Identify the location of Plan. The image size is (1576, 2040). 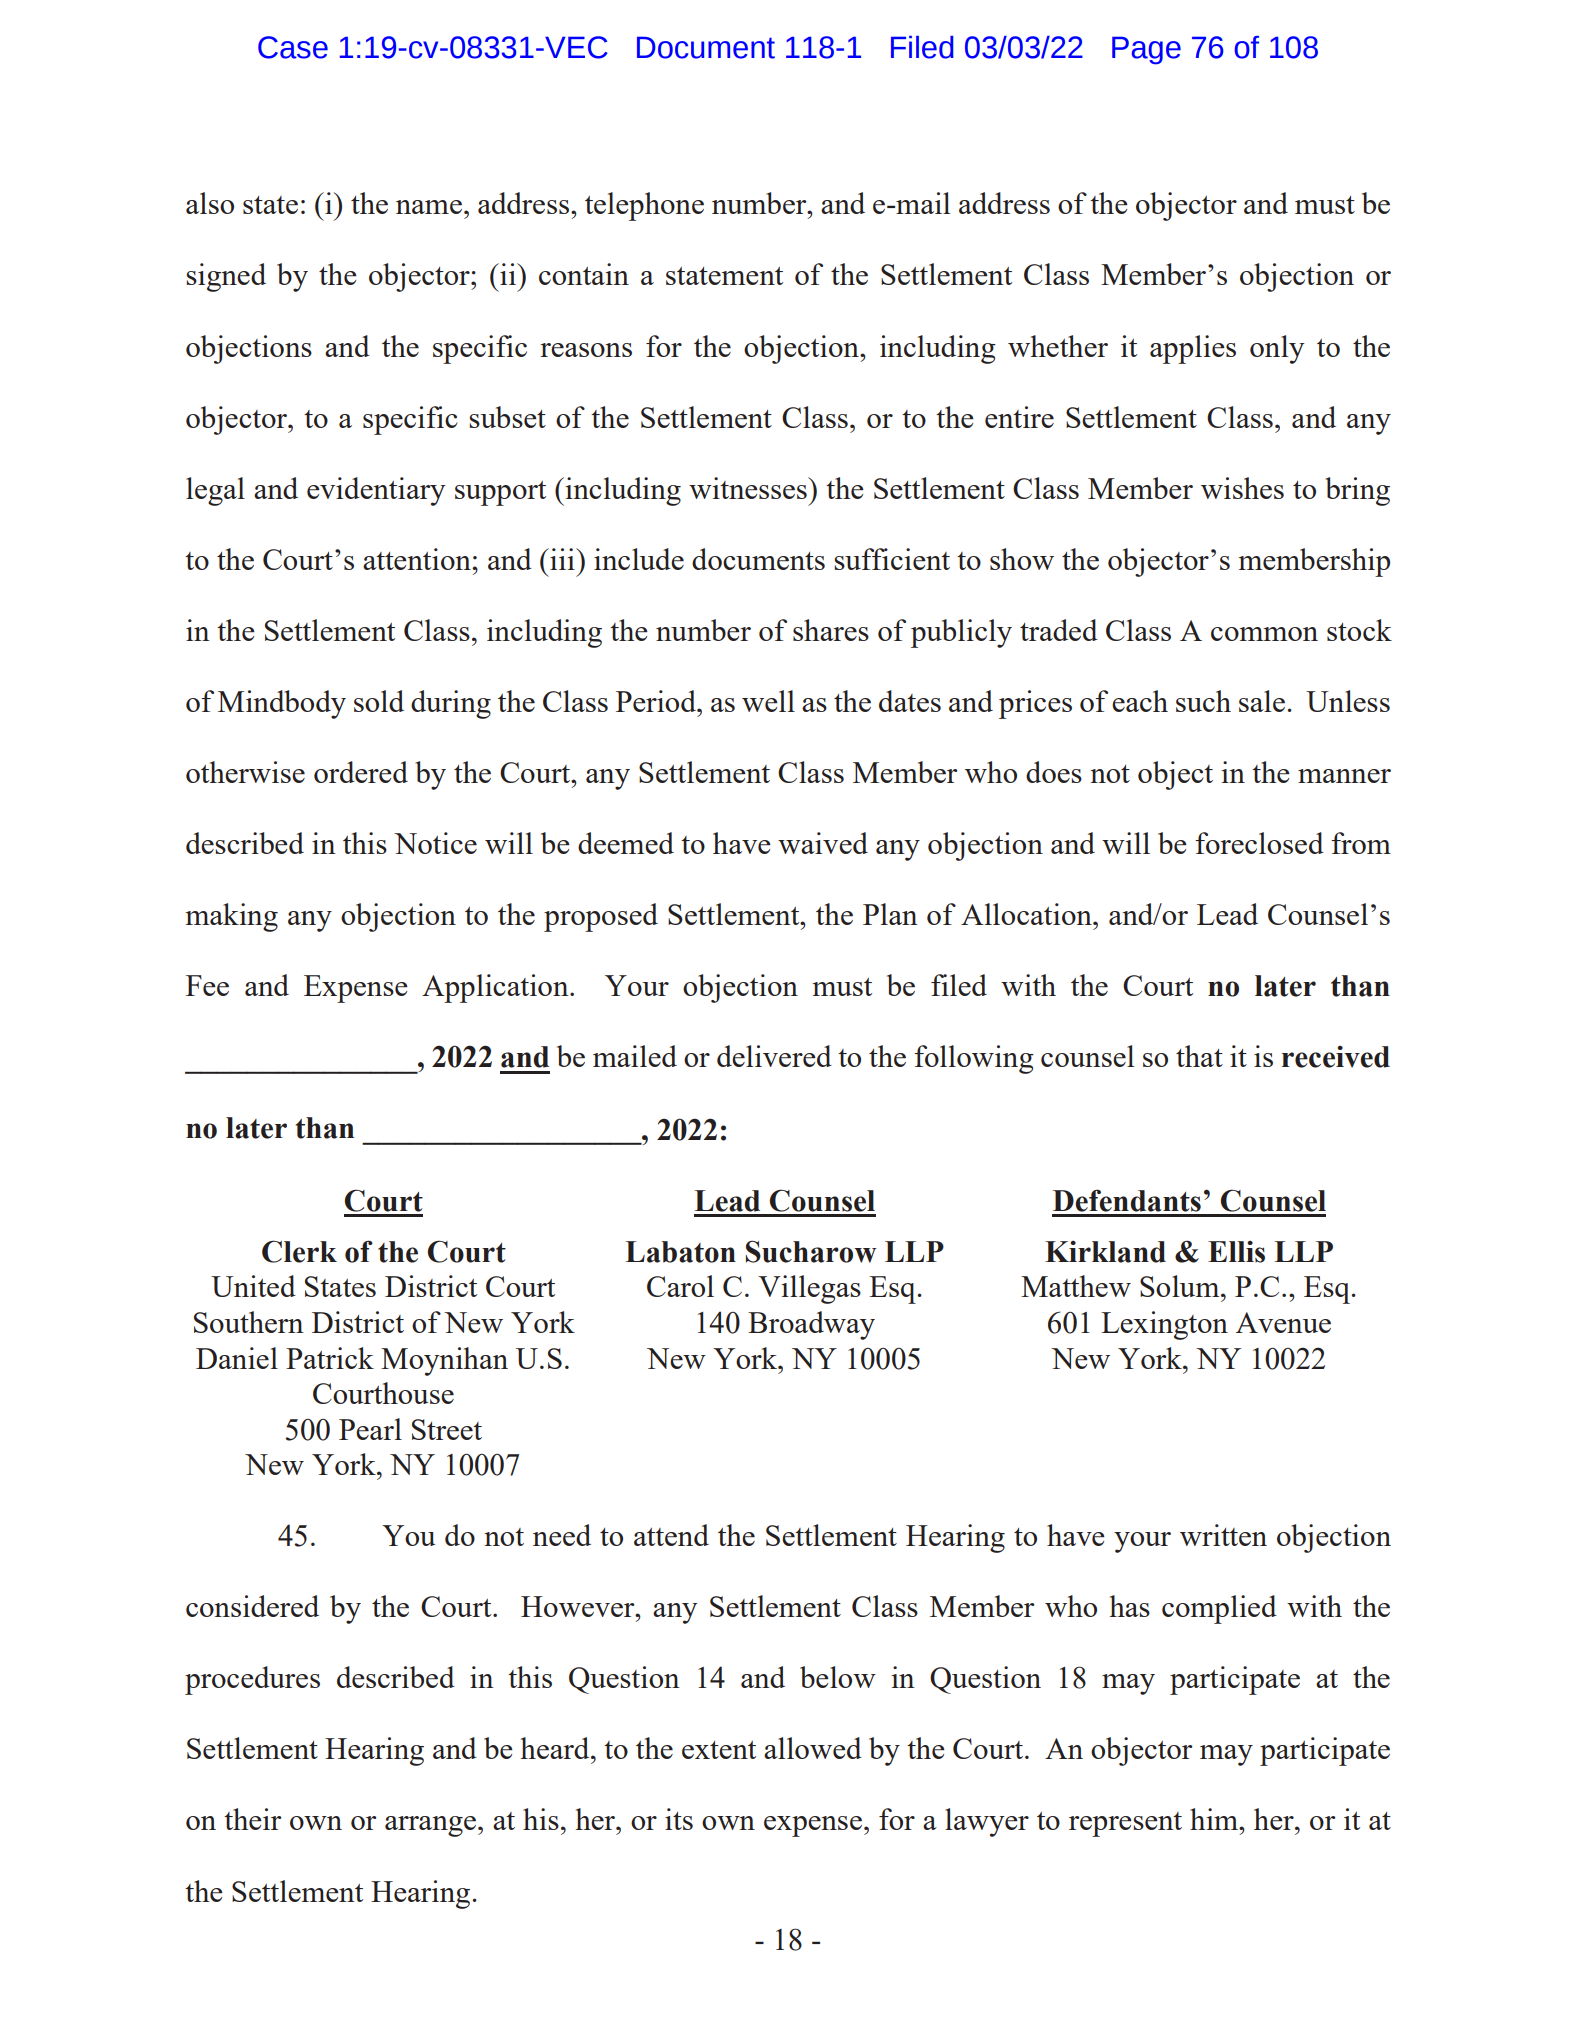
(890, 914).
